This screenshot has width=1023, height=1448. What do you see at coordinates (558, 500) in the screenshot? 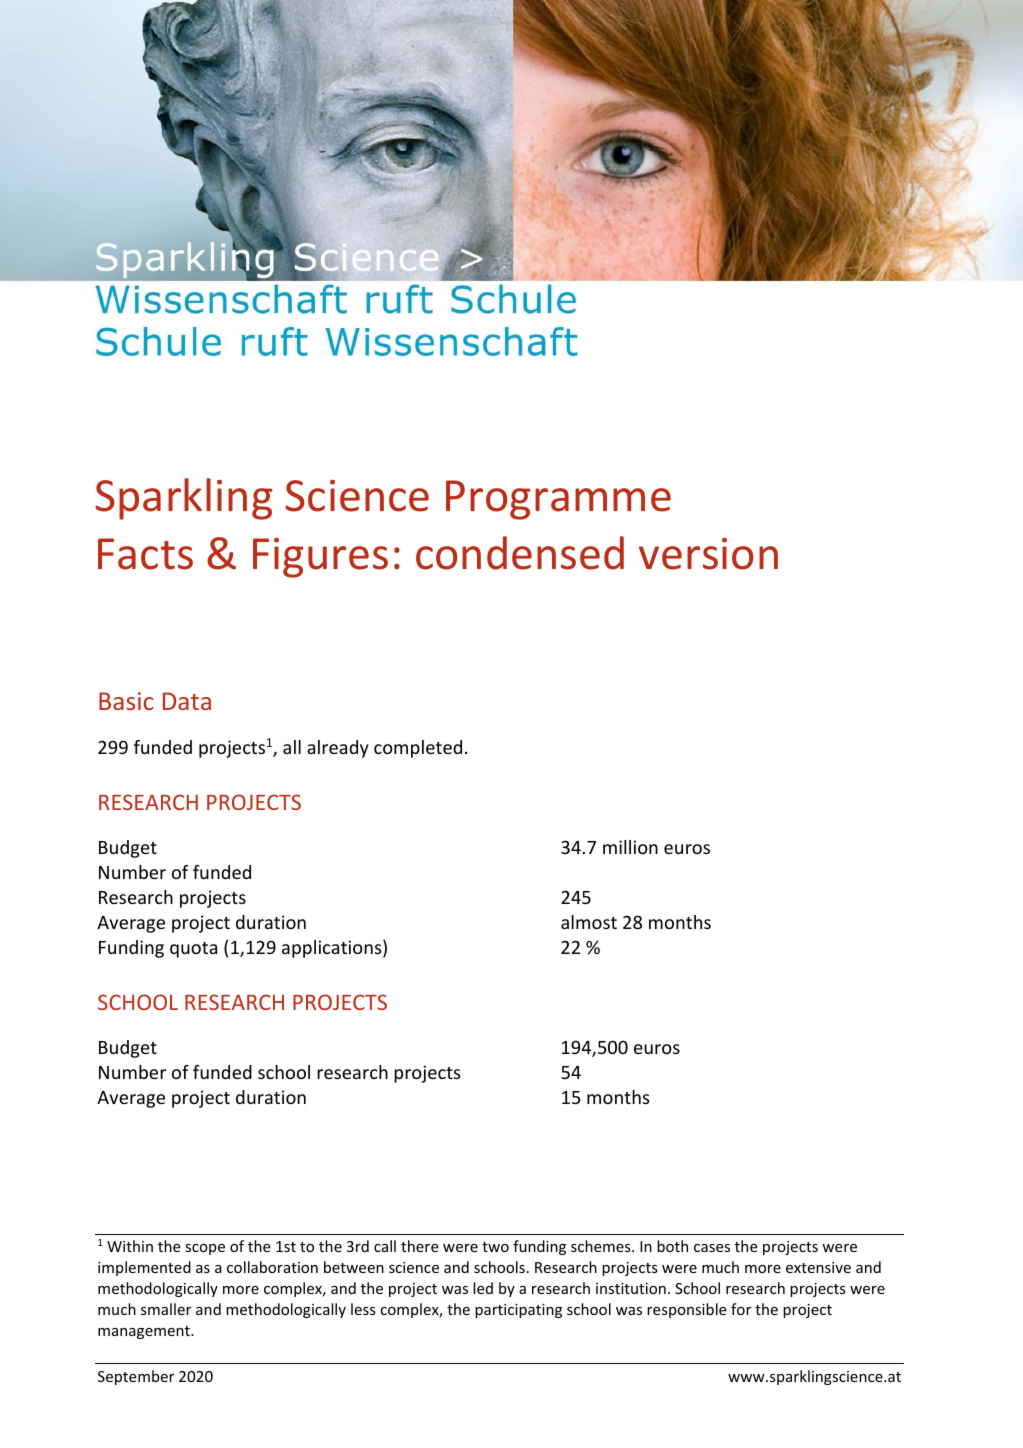
I see `Programme` at bounding box center [558, 500].
